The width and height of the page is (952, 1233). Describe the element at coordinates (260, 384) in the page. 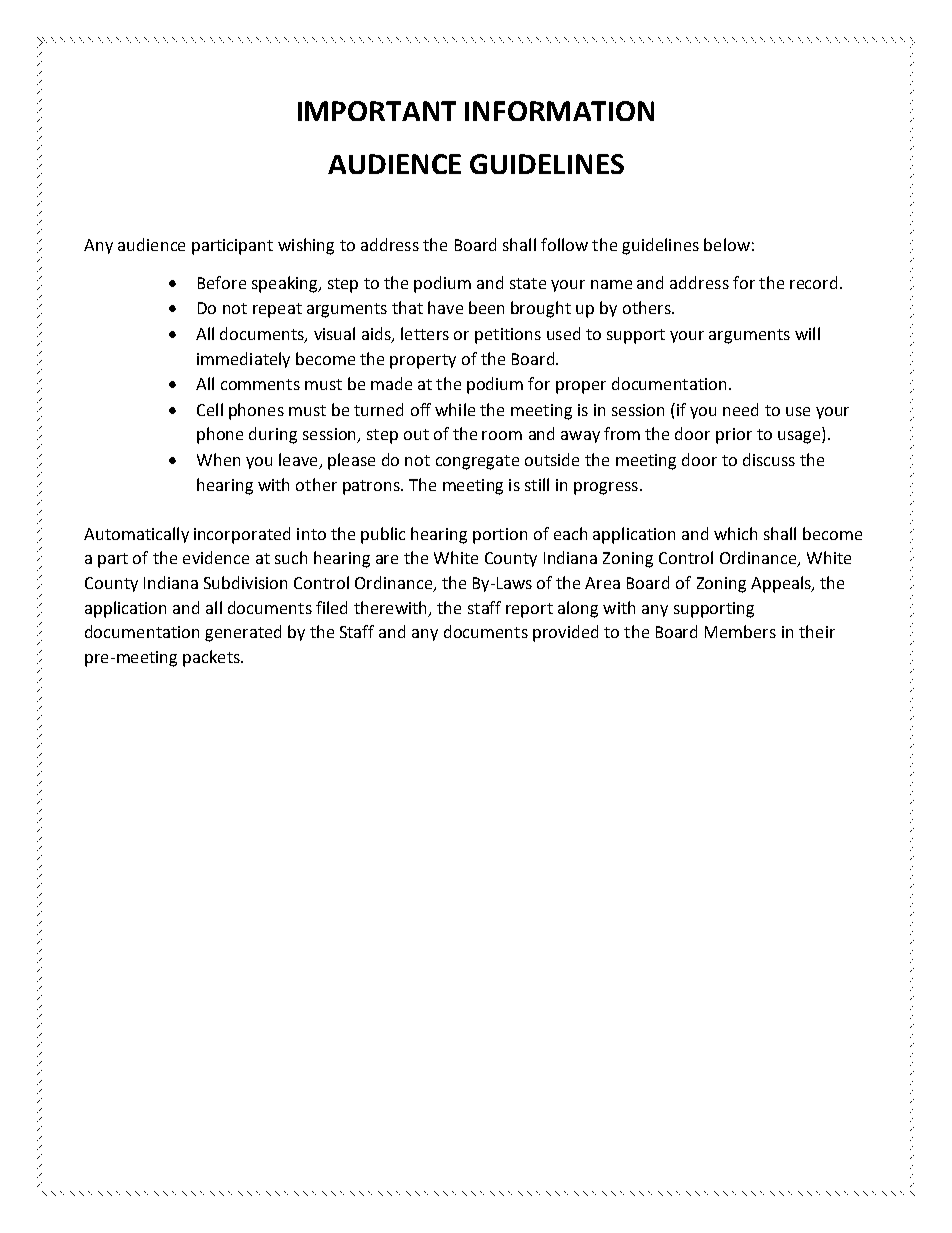

I see `comments` at that location.
